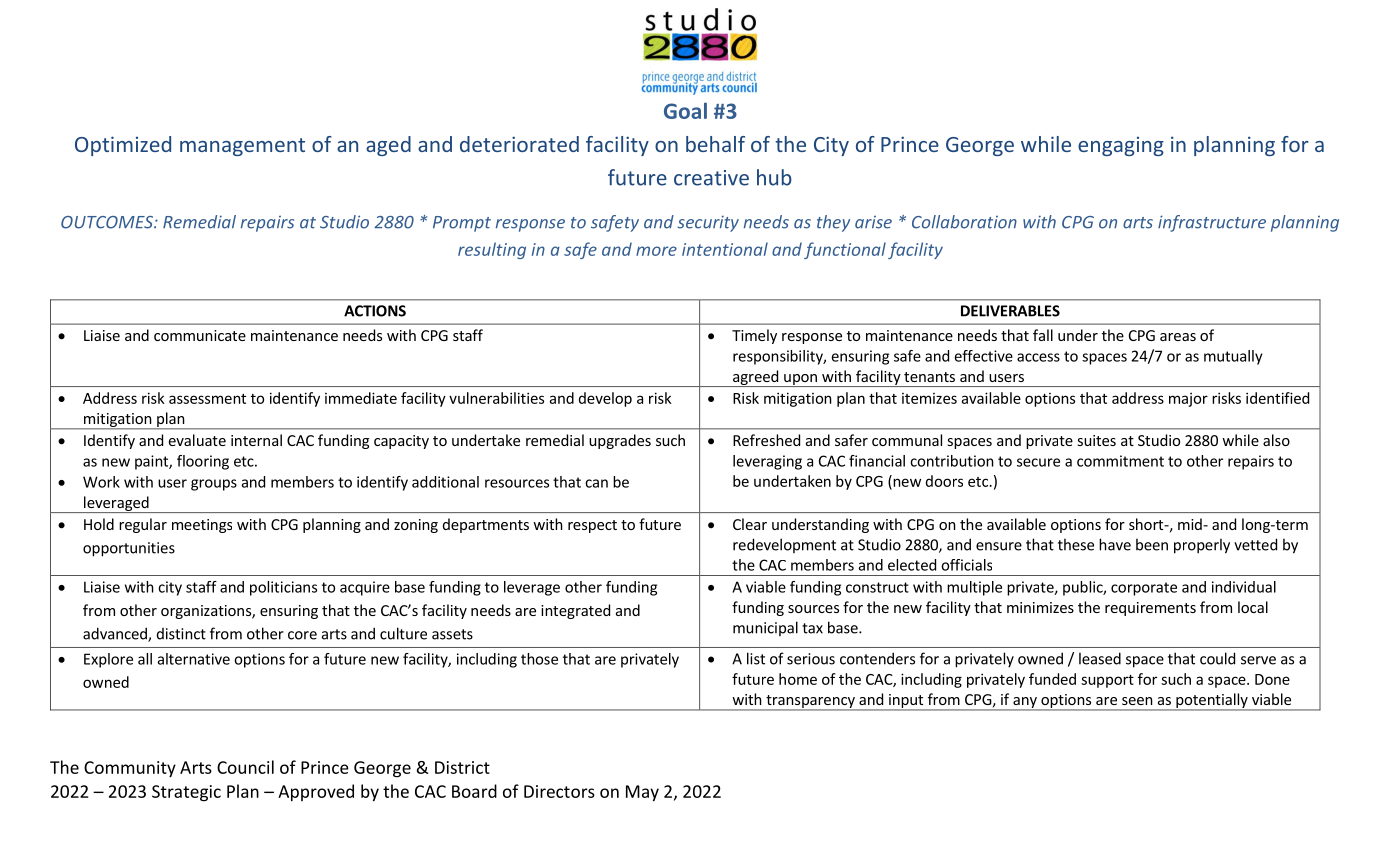  I want to click on behalf, so click(715, 144).
